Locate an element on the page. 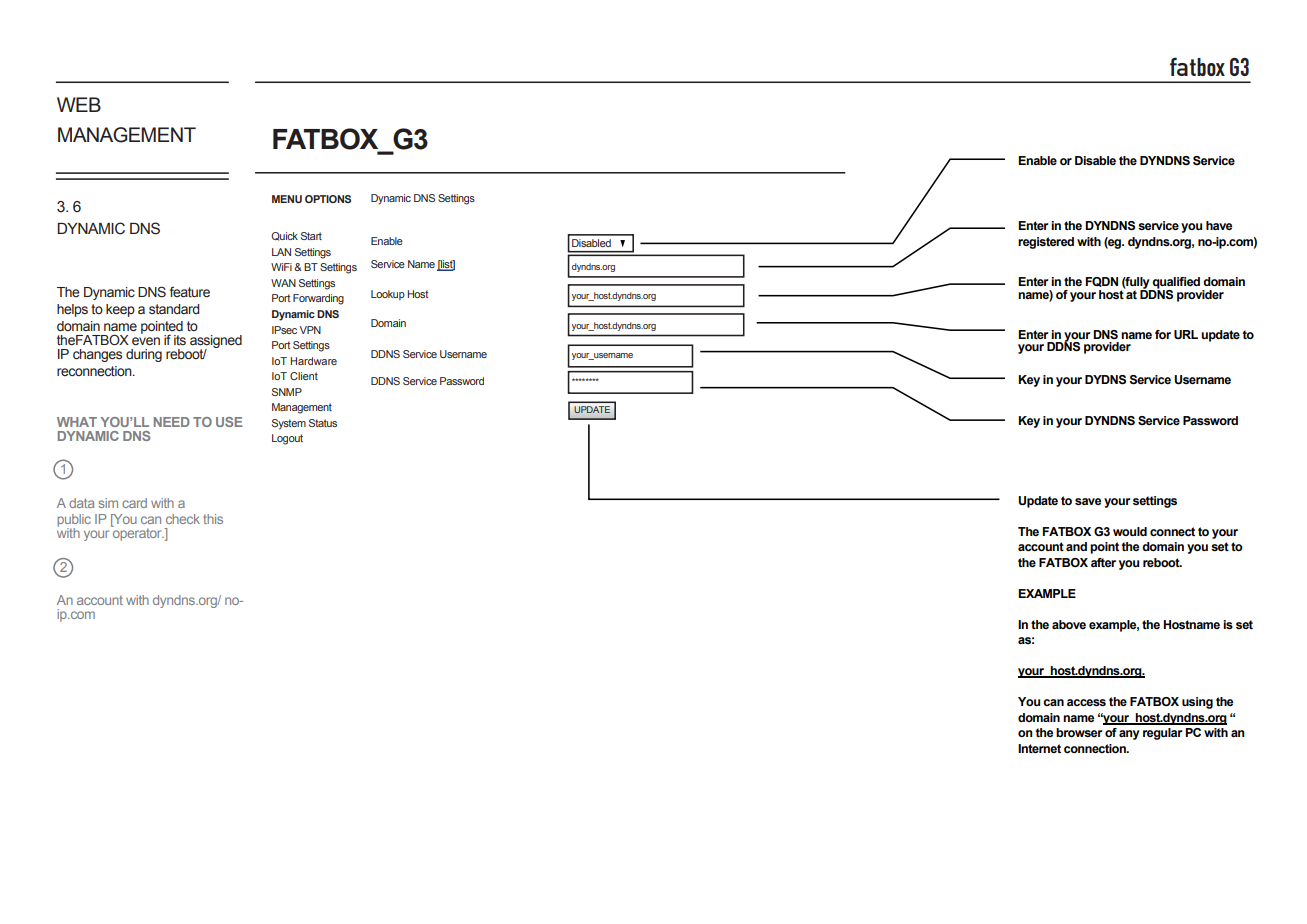 This document has height=924, width=1307. WEB is located at coordinates (79, 104).
